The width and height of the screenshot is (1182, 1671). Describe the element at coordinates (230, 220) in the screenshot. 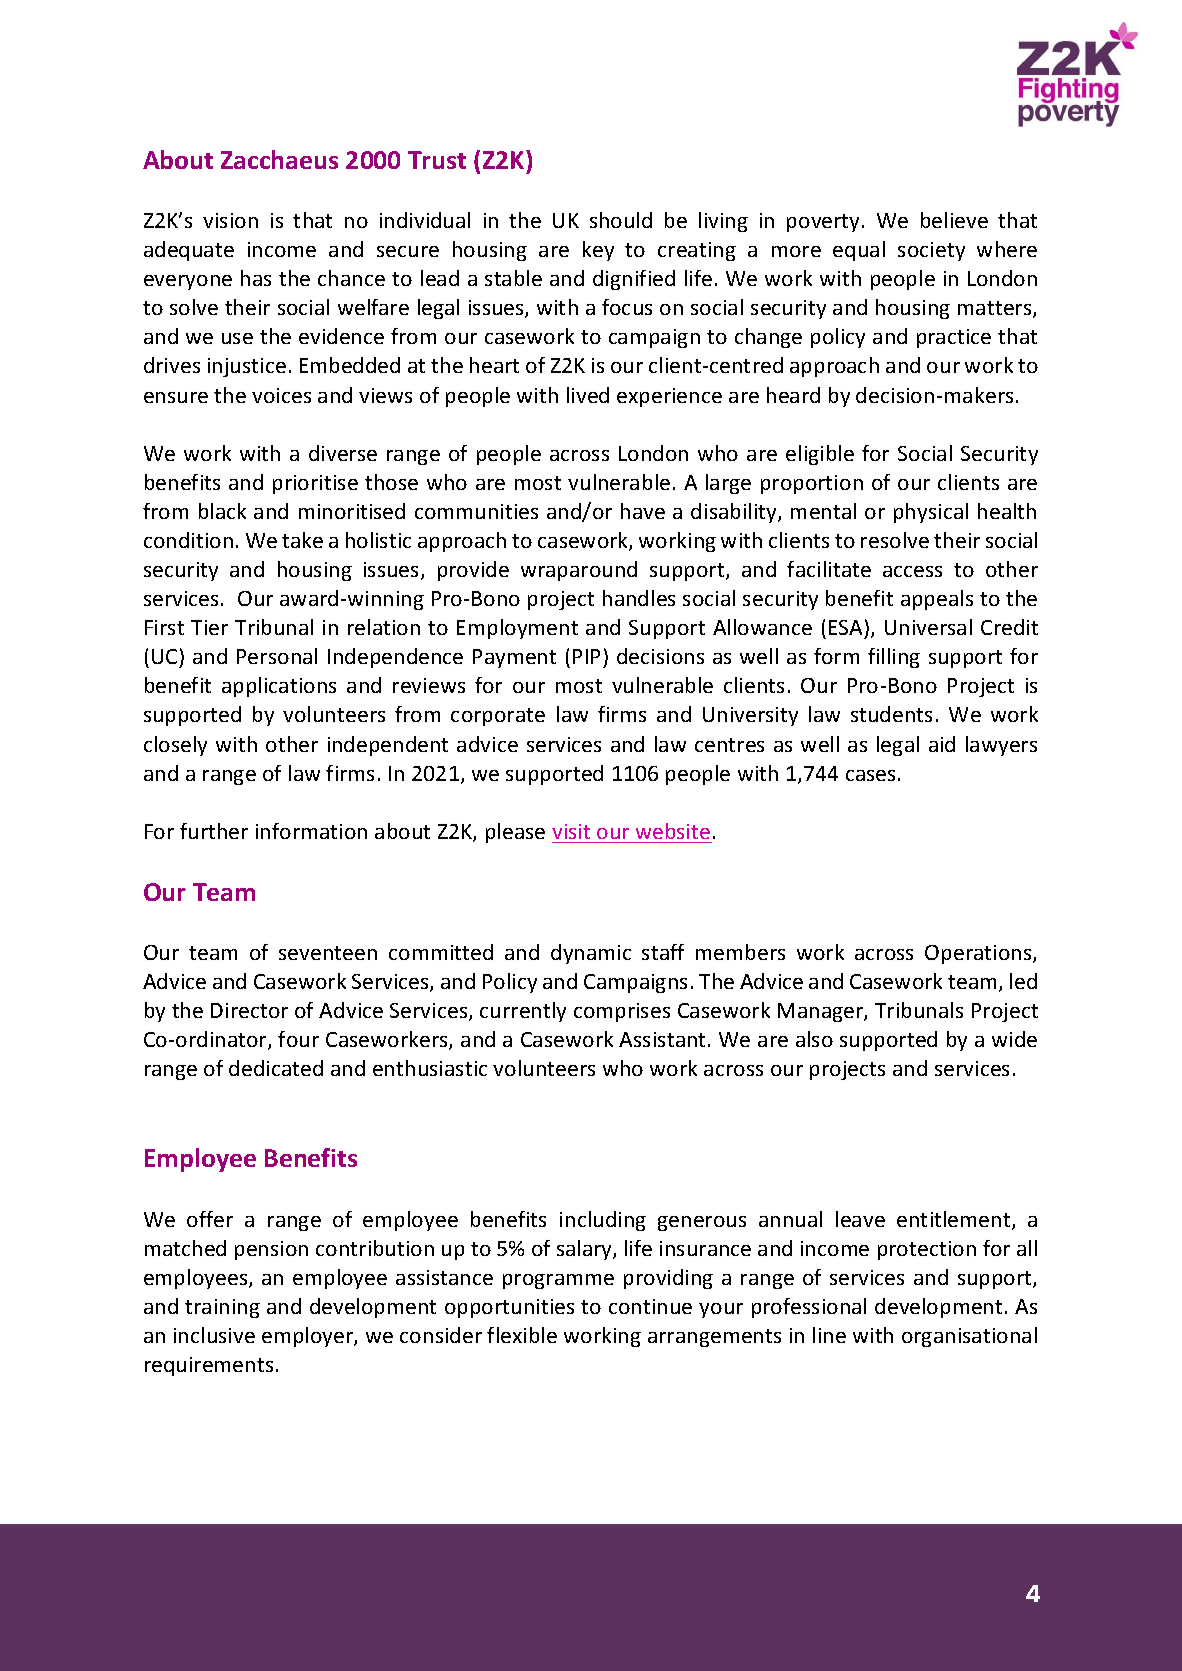

I see `vision` at that location.
